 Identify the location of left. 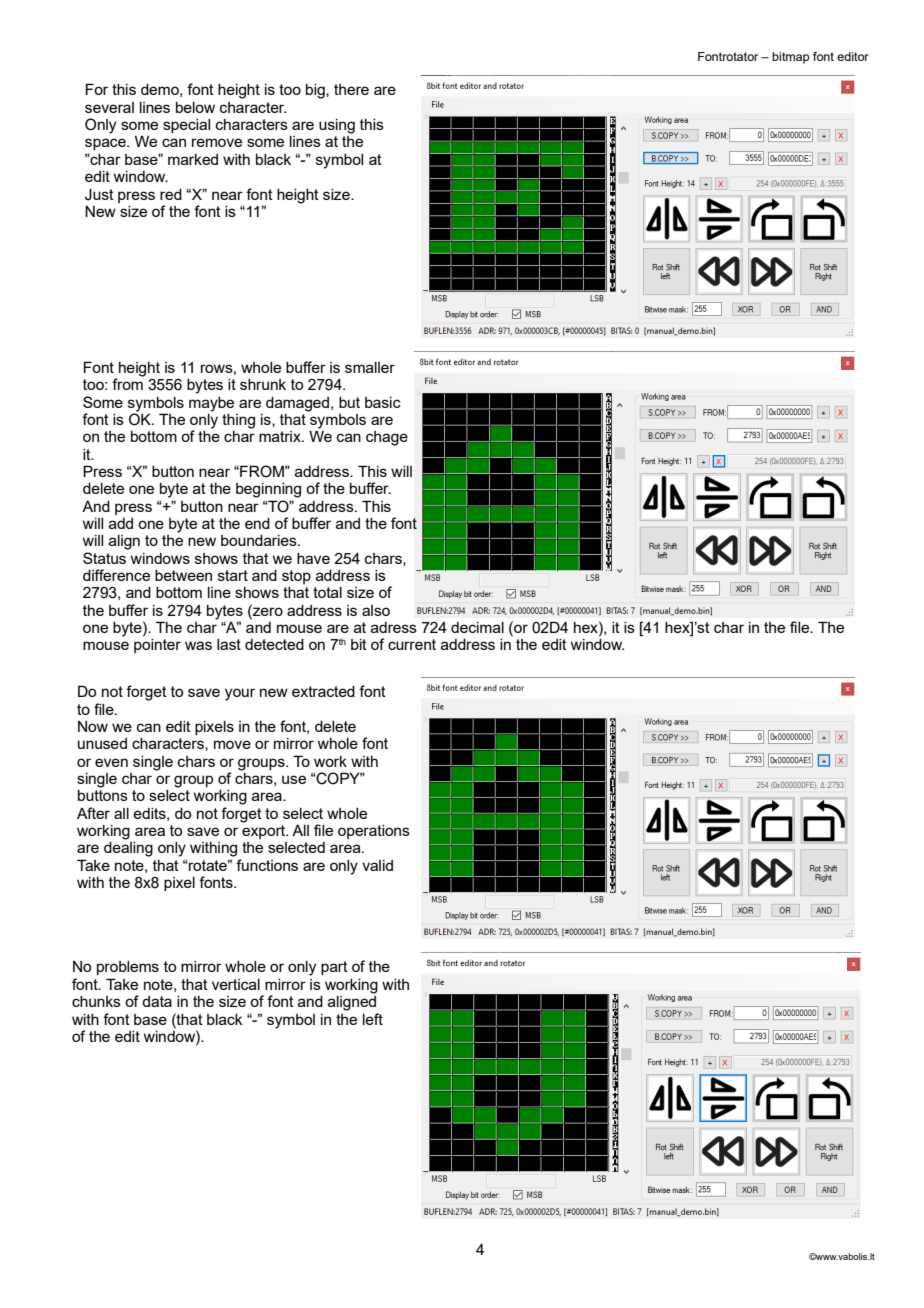
(373, 1019).
